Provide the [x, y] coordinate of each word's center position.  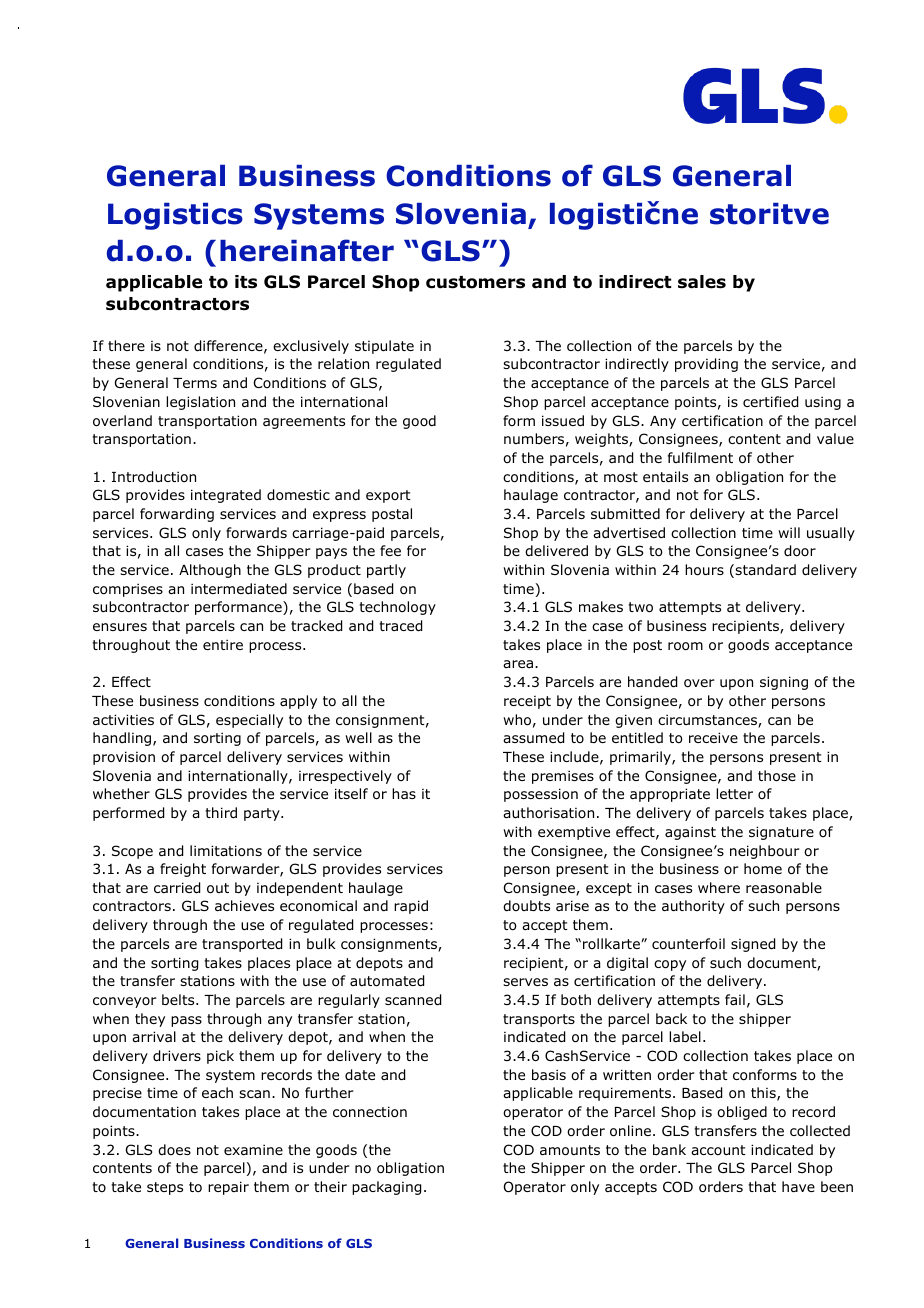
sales [702, 282]
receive [713, 737]
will [789, 532]
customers [475, 282]
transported [242, 945]
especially [249, 721]
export [388, 496]
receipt [527, 702]
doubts [526, 905]
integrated [226, 496]
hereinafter [307, 250]
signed [753, 945]
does [174, 1149]
